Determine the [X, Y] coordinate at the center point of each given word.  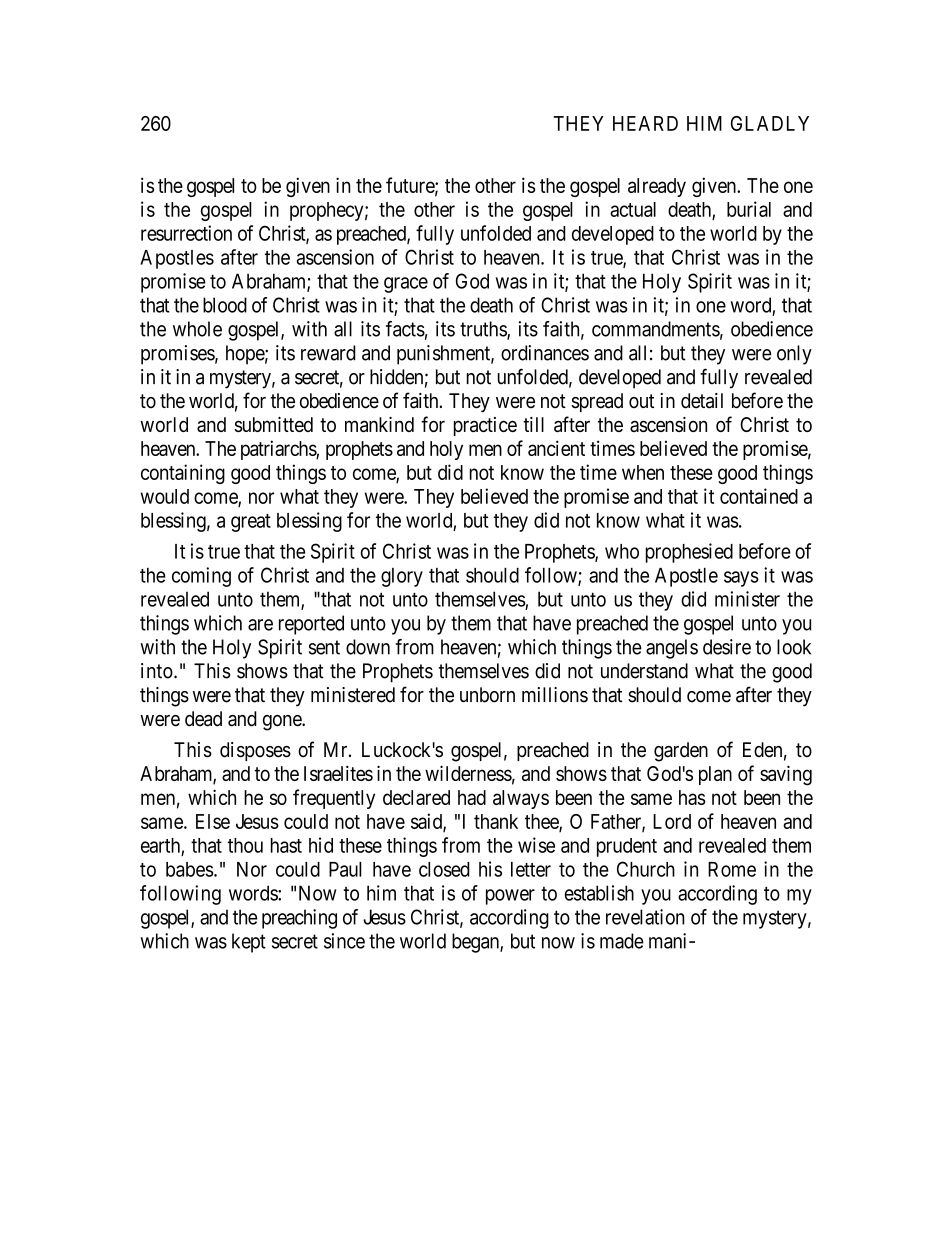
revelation [645, 917]
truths [484, 330]
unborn [487, 695]
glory [402, 577]
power [510, 897]
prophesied [689, 553]
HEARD [645, 123]
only [794, 355]
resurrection [186, 233]
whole [197, 329]
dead [203, 719]
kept [249, 943]
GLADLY [770, 123]
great [251, 523]
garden [681, 752]
